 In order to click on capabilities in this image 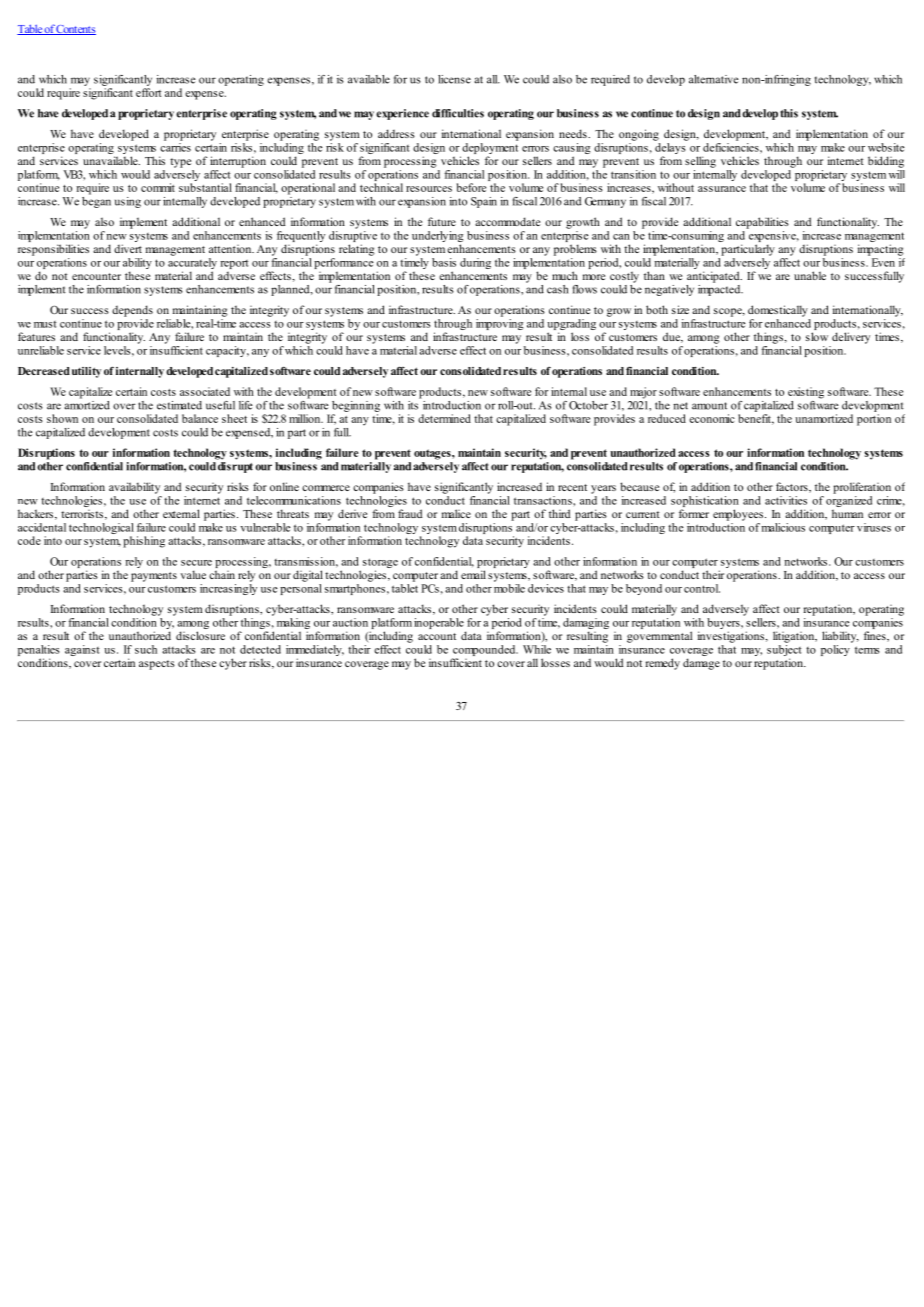, I will do `click(762, 223)`.
